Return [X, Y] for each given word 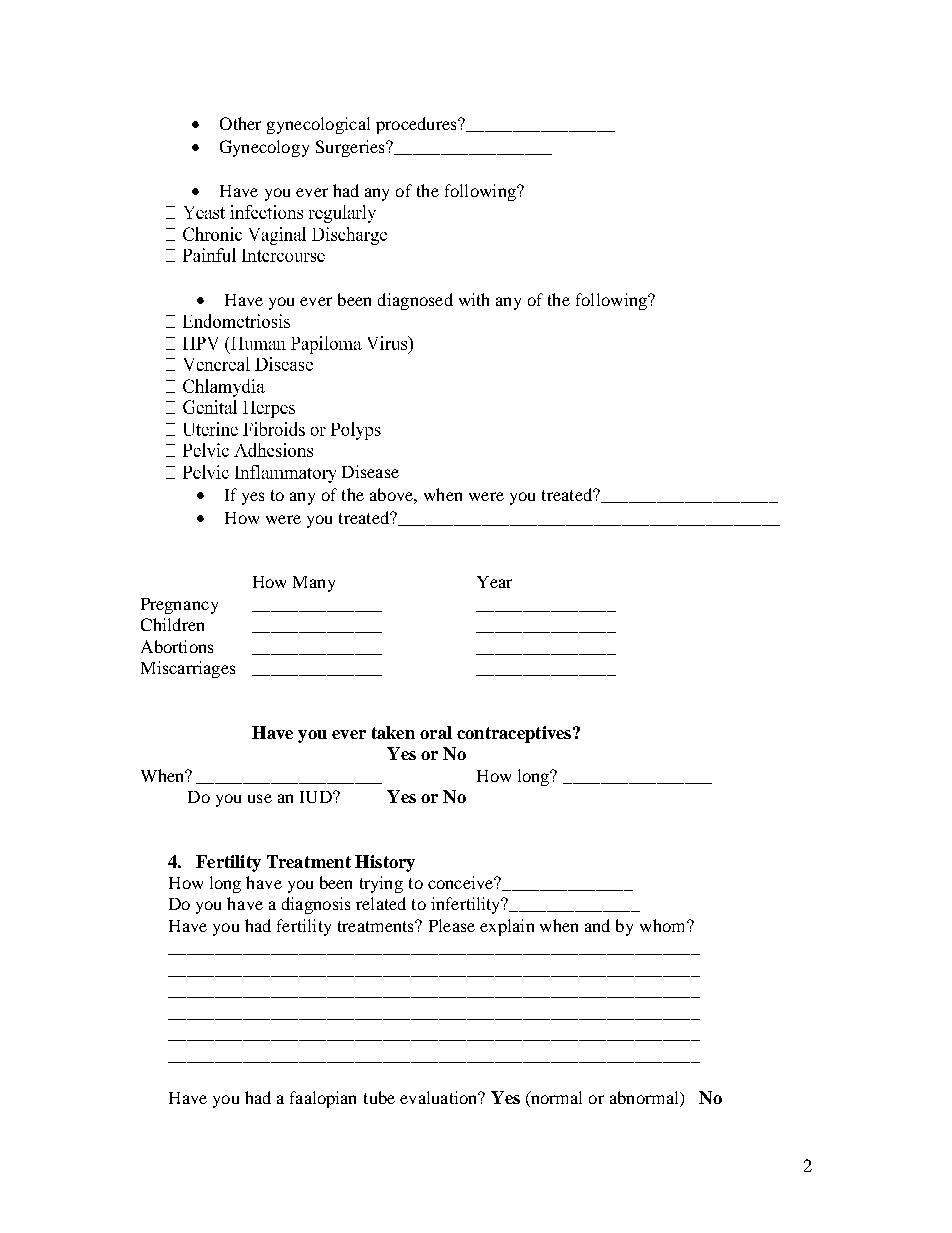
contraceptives [514, 734]
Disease [370, 471]
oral [436, 732]
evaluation [440, 1097]
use [260, 798]
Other [240, 123]
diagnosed [415, 301]
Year [494, 582]
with [474, 299]
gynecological [318, 125]
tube [379, 1097]
